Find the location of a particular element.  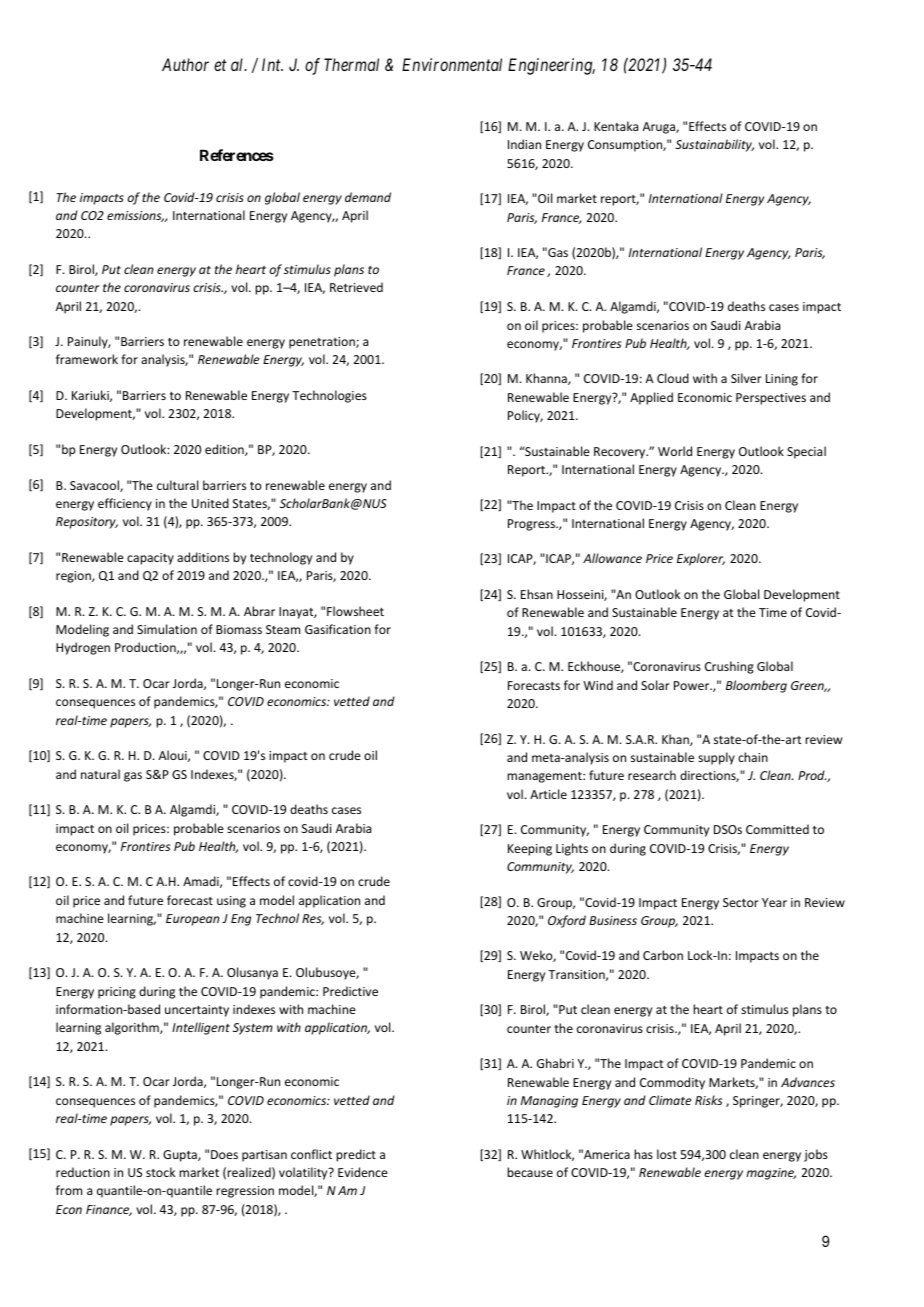

Crushing is located at coordinates (729, 667).
